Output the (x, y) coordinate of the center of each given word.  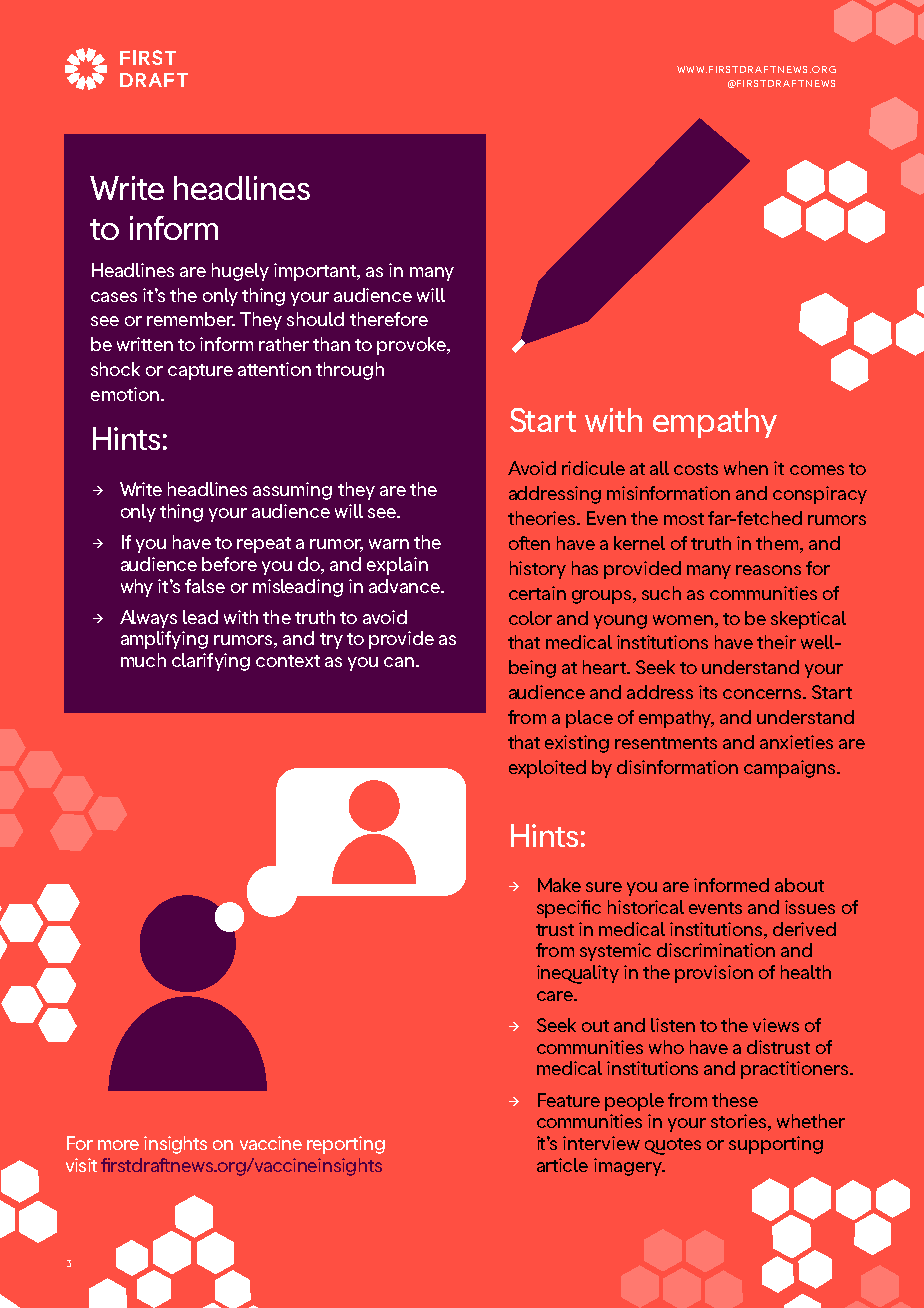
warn (389, 544)
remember (191, 319)
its (708, 692)
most (684, 519)
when (746, 468)
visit (81, 1165)
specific (569, 909)
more (118, 1145)
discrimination (716, 950)
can (399, 662)
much (143, 660)
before (229, 564)
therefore (389, 319)
